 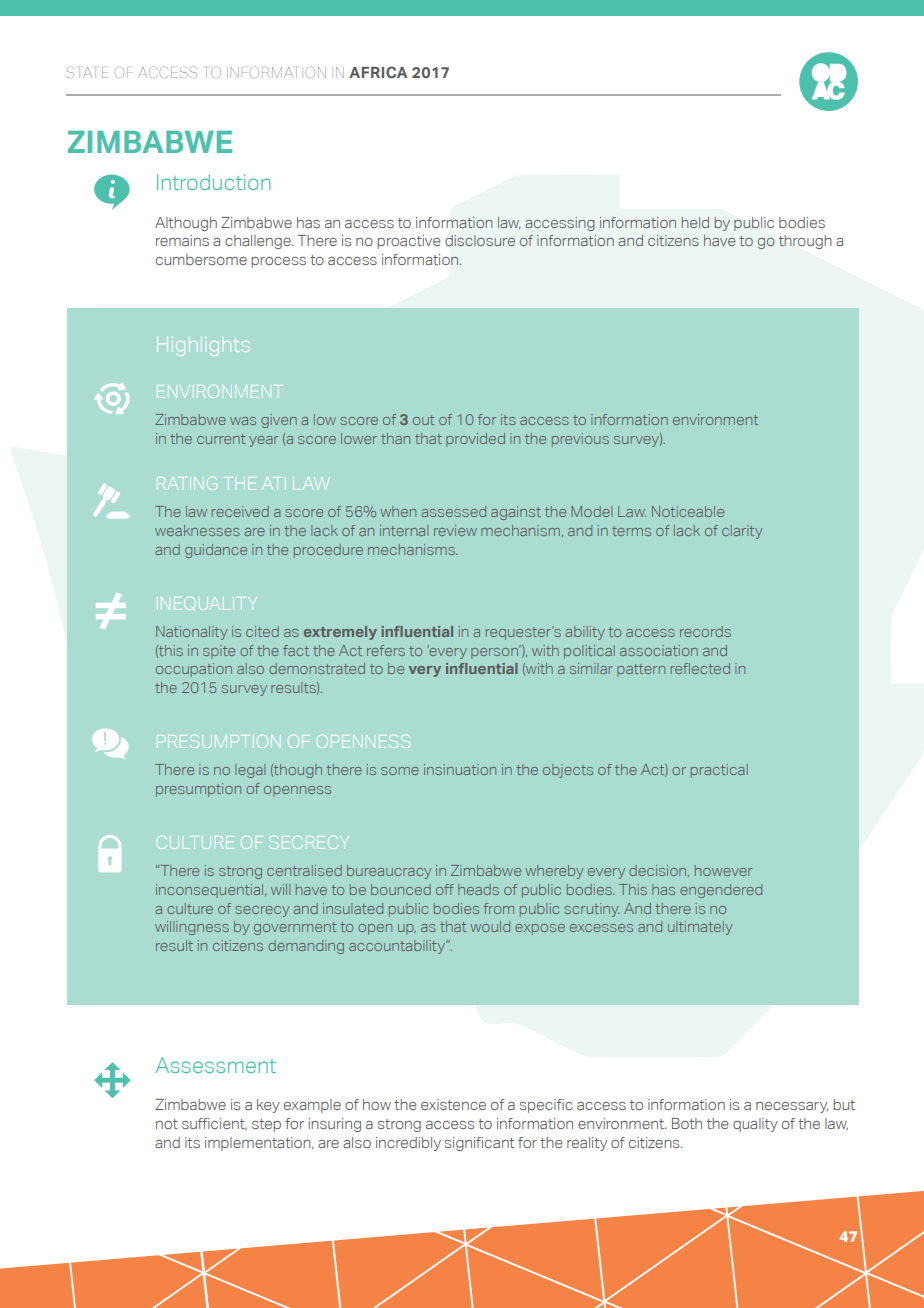 I want to click on however, so click(x=723, y=870).
